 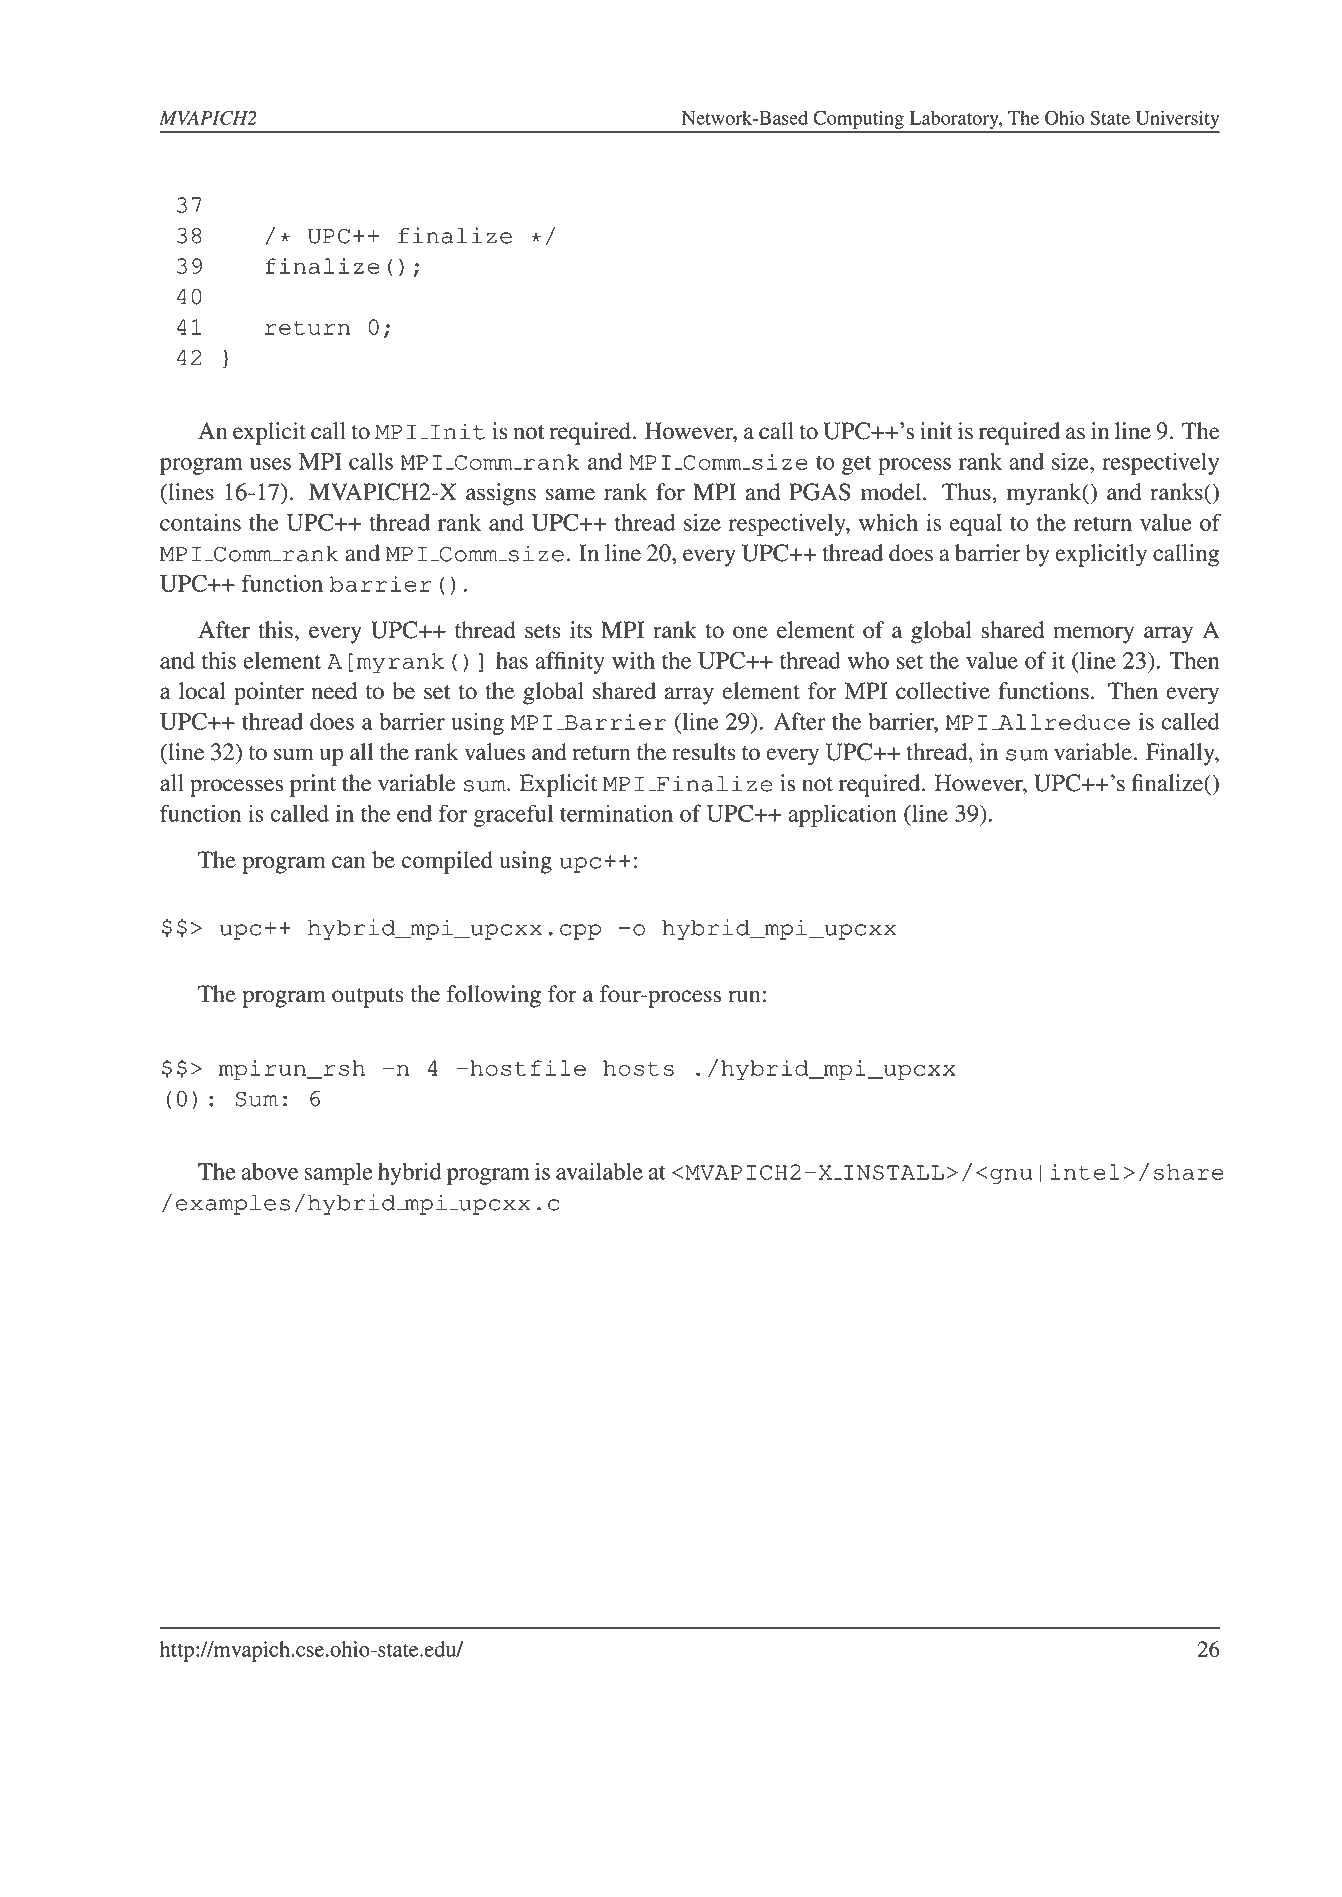 What do you see at coordinates (570, 494) in the document?
I see `same` at bounding box center [570, 494].
